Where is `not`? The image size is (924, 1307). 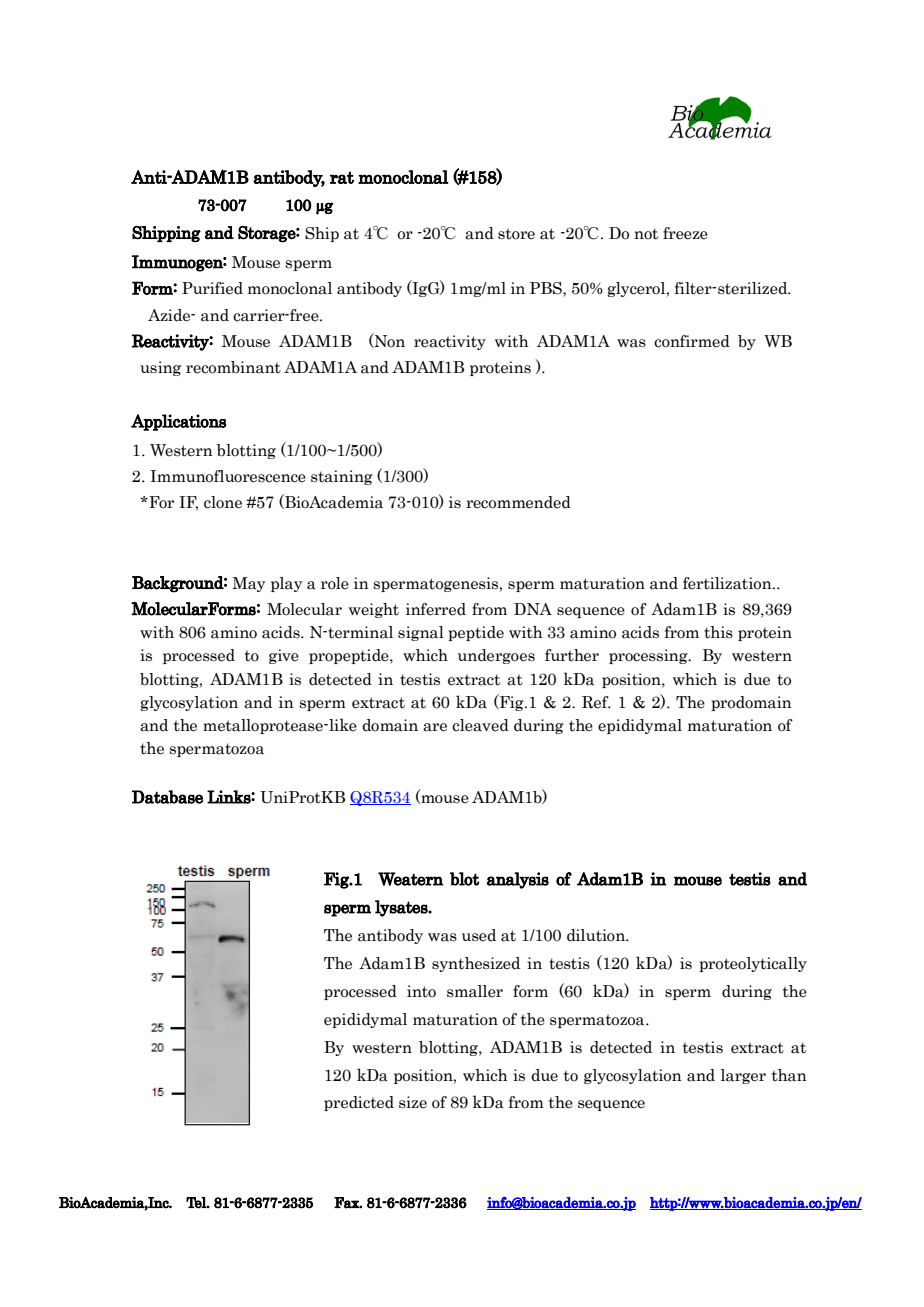
not is located at coordinates (646, 234).
